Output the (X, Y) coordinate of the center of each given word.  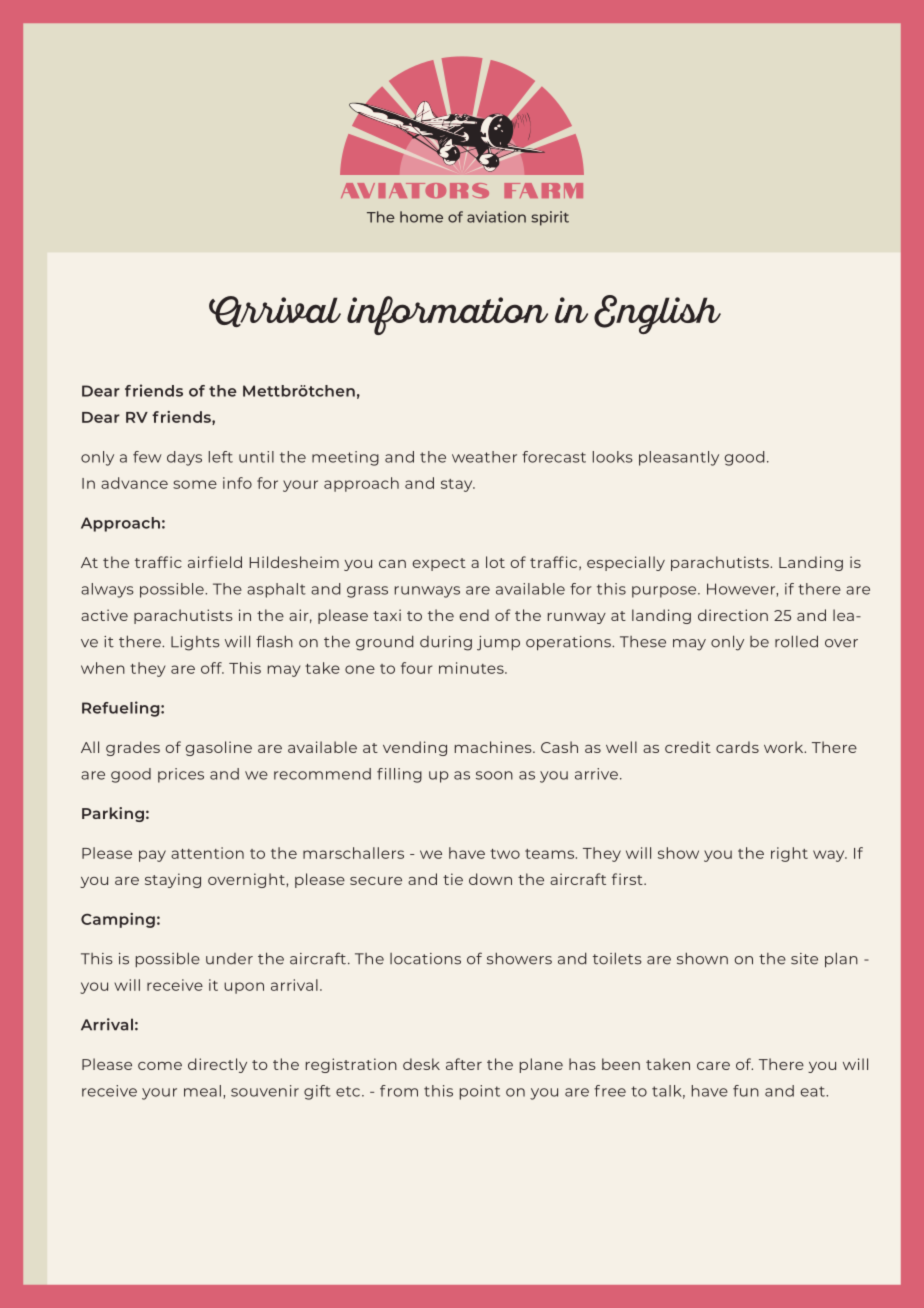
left (221, 457)
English (657, 314)
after (464, 1064)
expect (439, 564)
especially (626, 563)
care (713, 1066)
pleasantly (679, 458)
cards (737, 747)
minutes (472, 668)
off (212, 668)
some (195, 484)
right (789, 854)
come (160, 1066)
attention (207, 853)
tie (453, 879)
